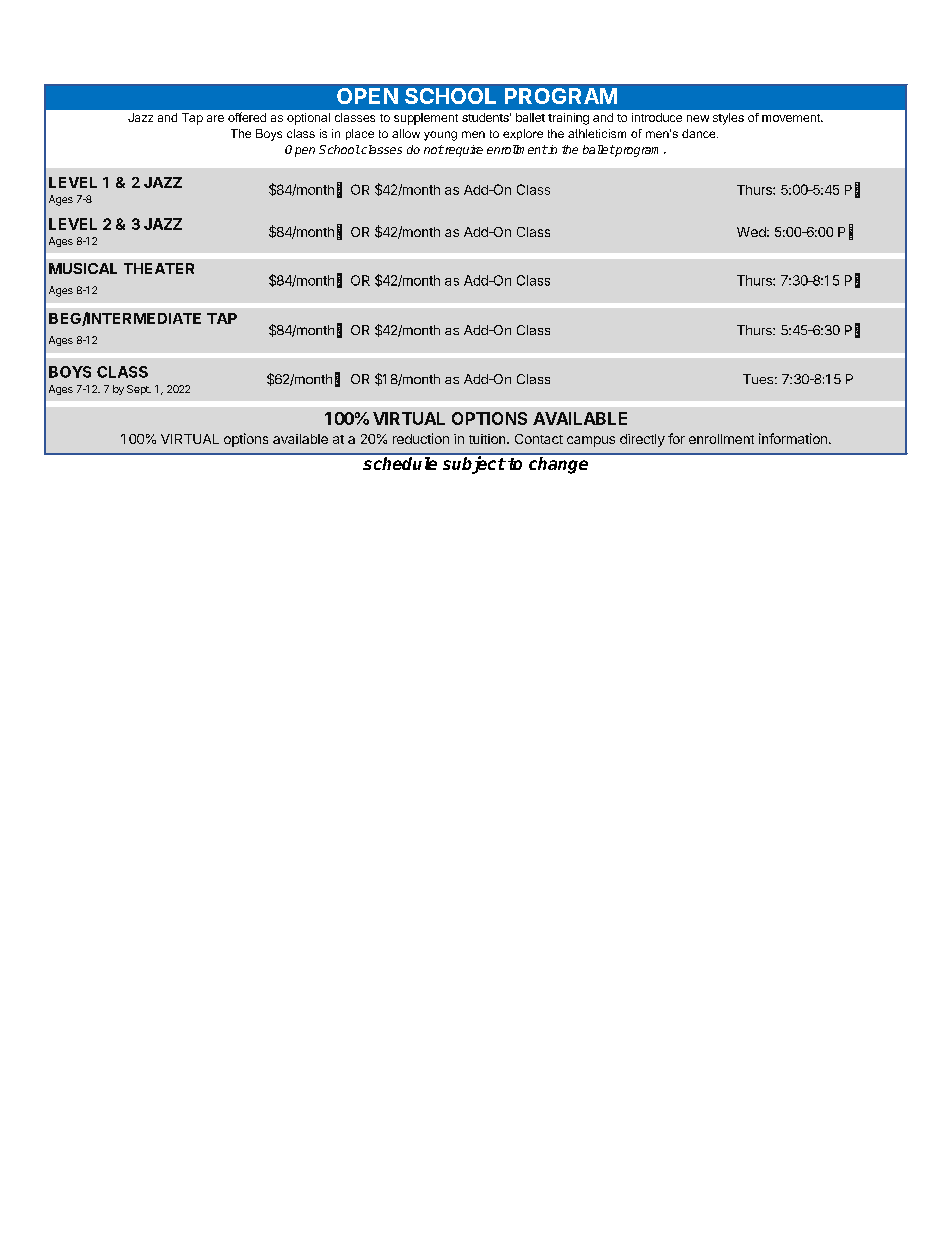 The image size is (952, 1233). What do you see at coordinates (539, 439) in the screenshot?
I see `Contact` at bounding box center [539, 439].
